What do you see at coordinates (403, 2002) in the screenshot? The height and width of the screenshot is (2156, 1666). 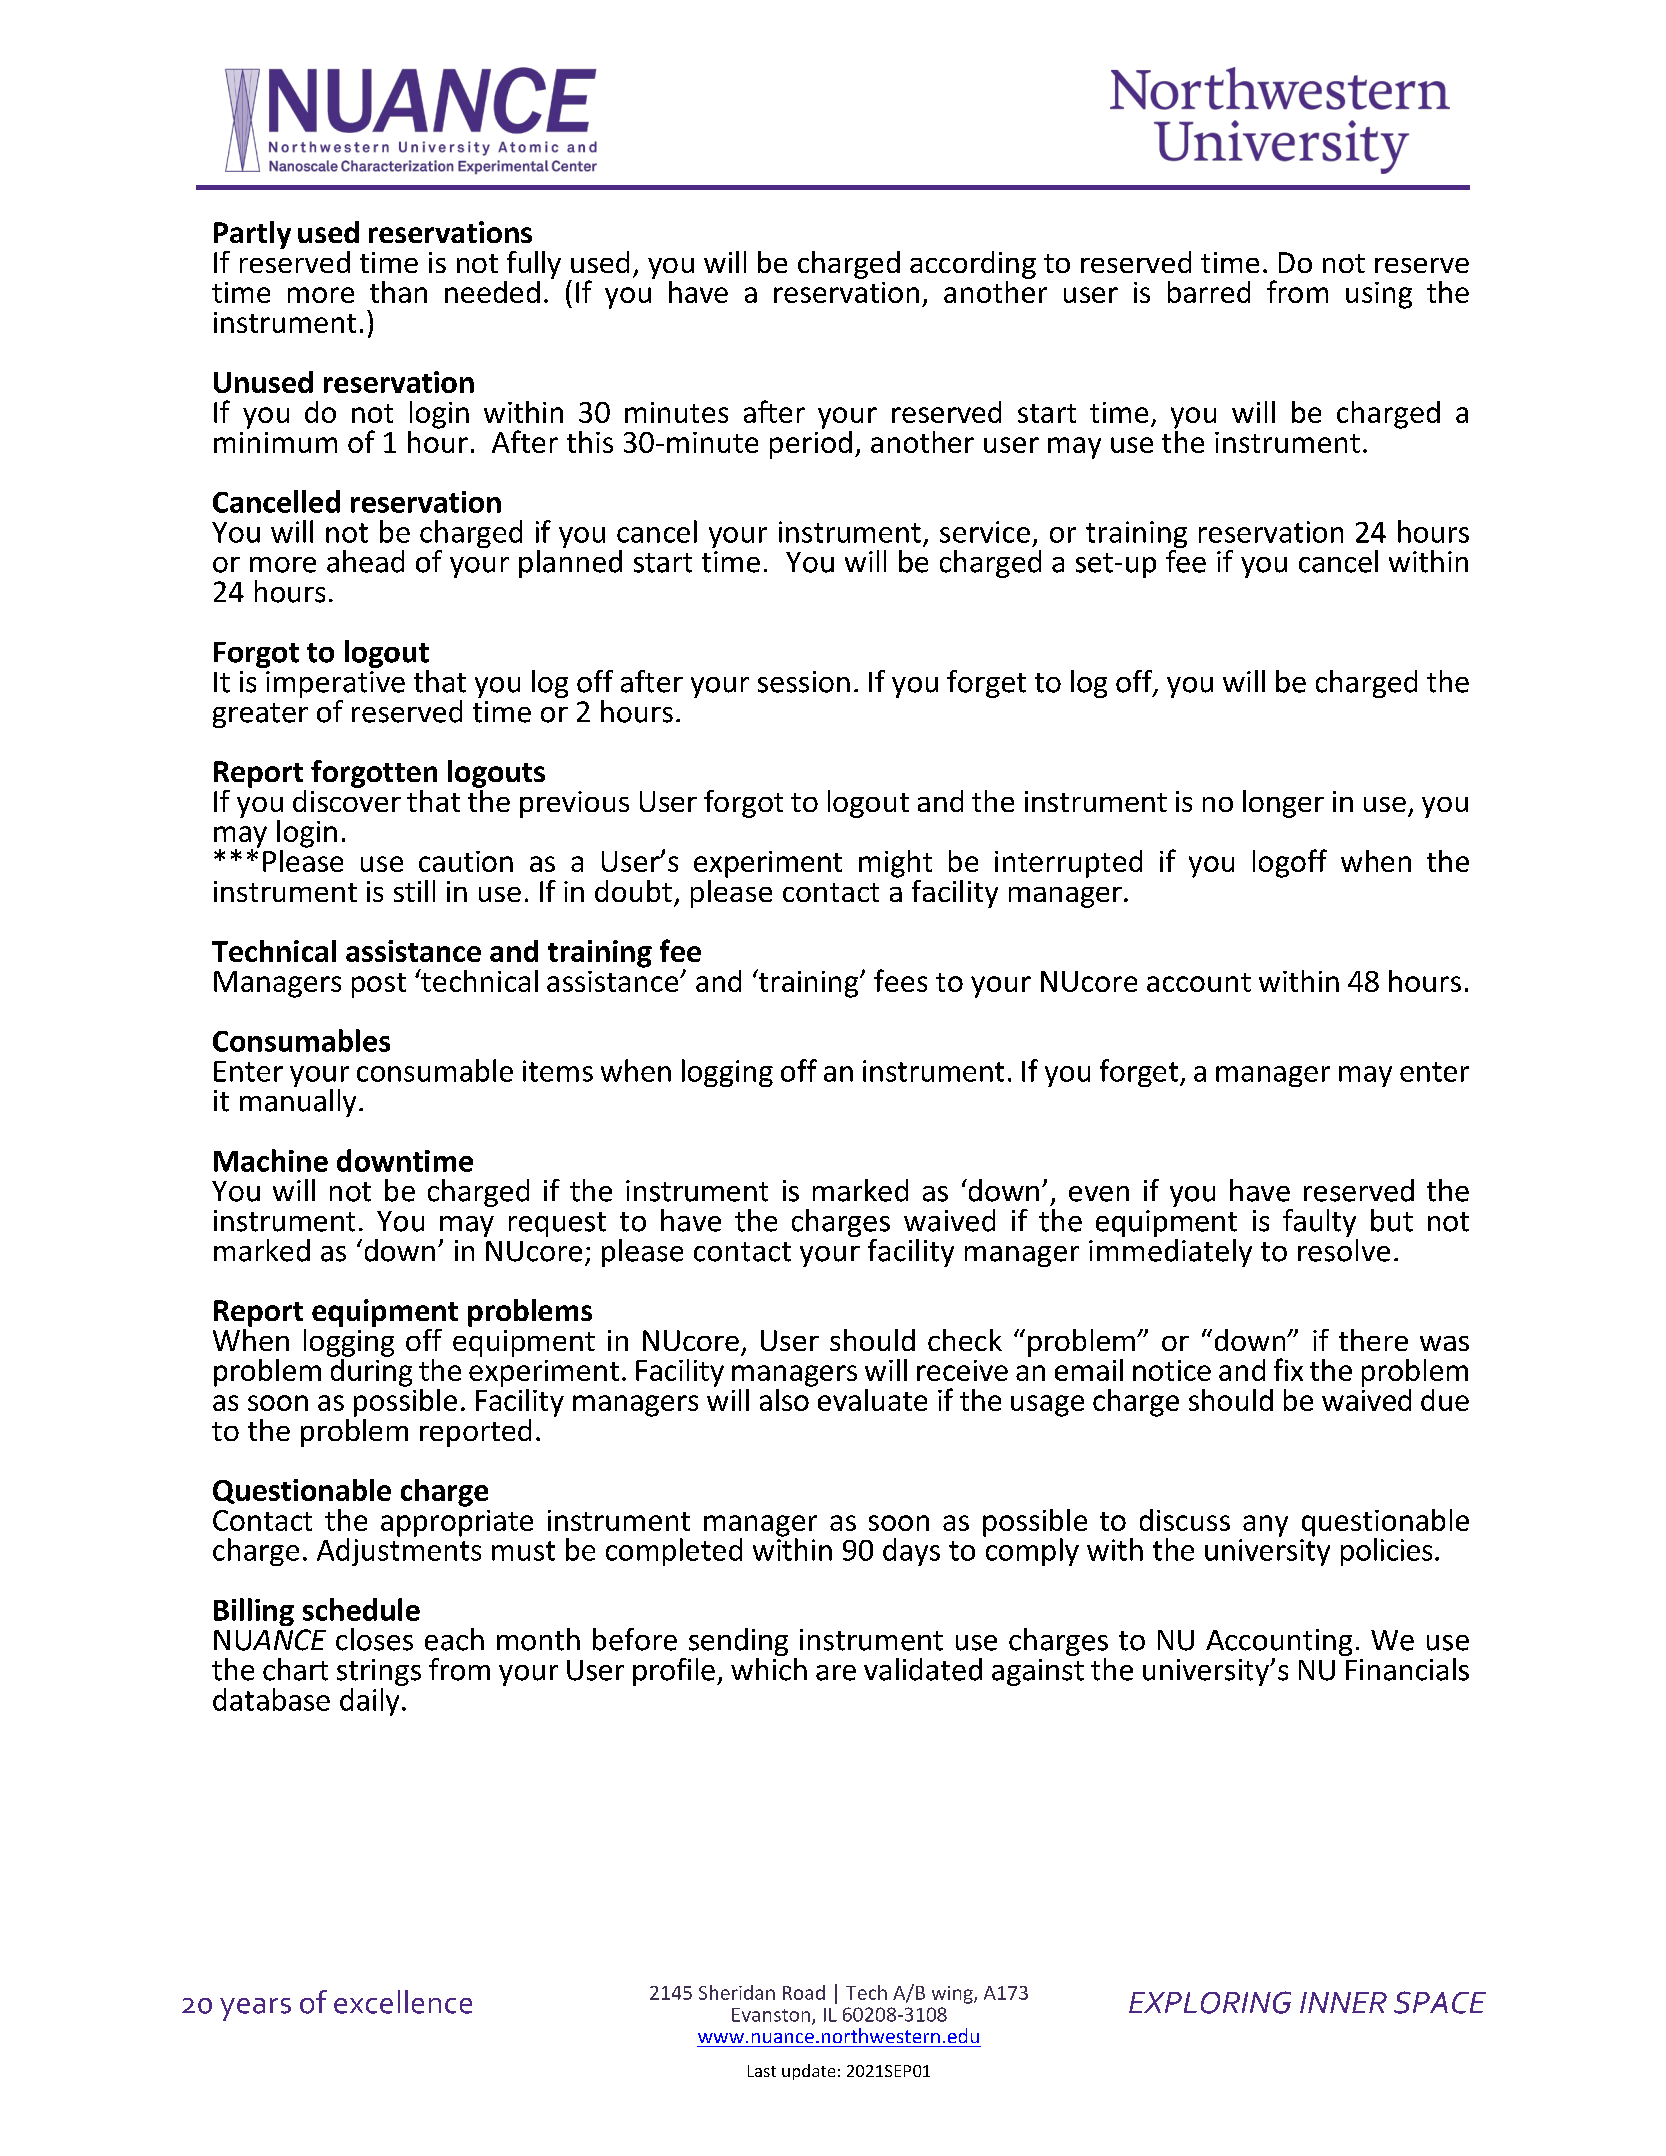 I see `excellence` at bounding box center [403, 2002].
